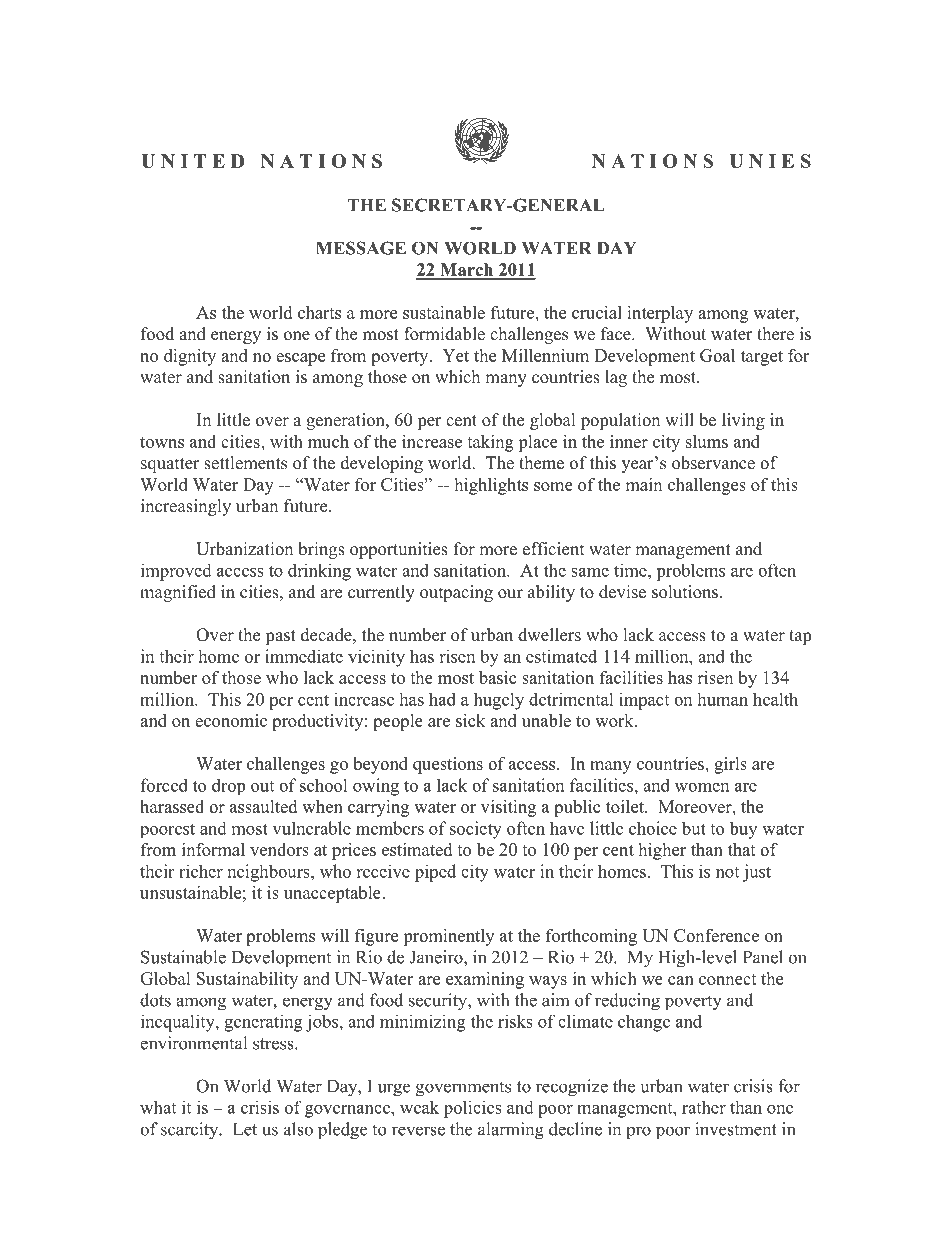  Describe the element at coordinates (298, 1129) in the screenshot. I see `also` at that location.
